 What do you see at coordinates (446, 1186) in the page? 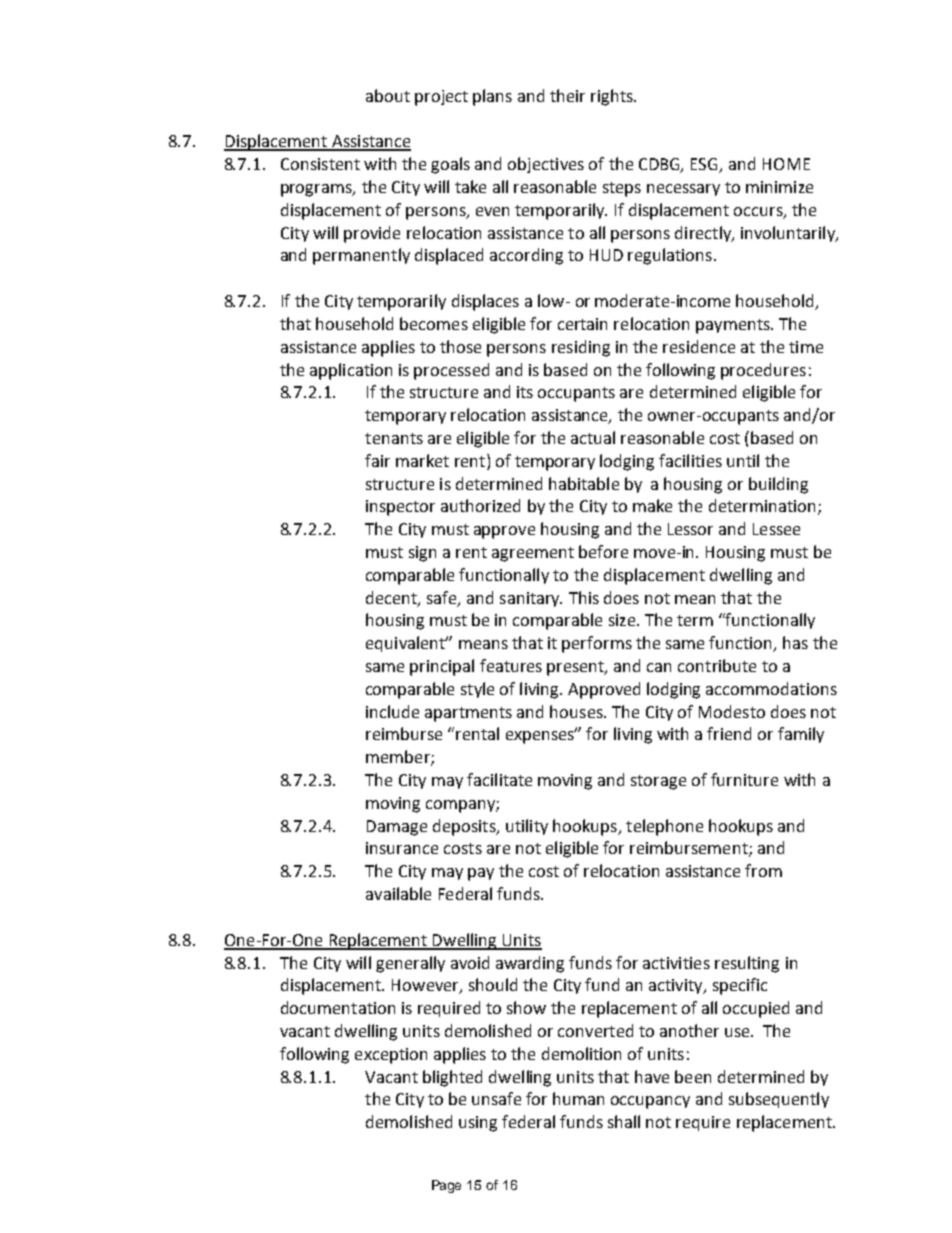
I see `Page` at bounding box center [446, 1186].
